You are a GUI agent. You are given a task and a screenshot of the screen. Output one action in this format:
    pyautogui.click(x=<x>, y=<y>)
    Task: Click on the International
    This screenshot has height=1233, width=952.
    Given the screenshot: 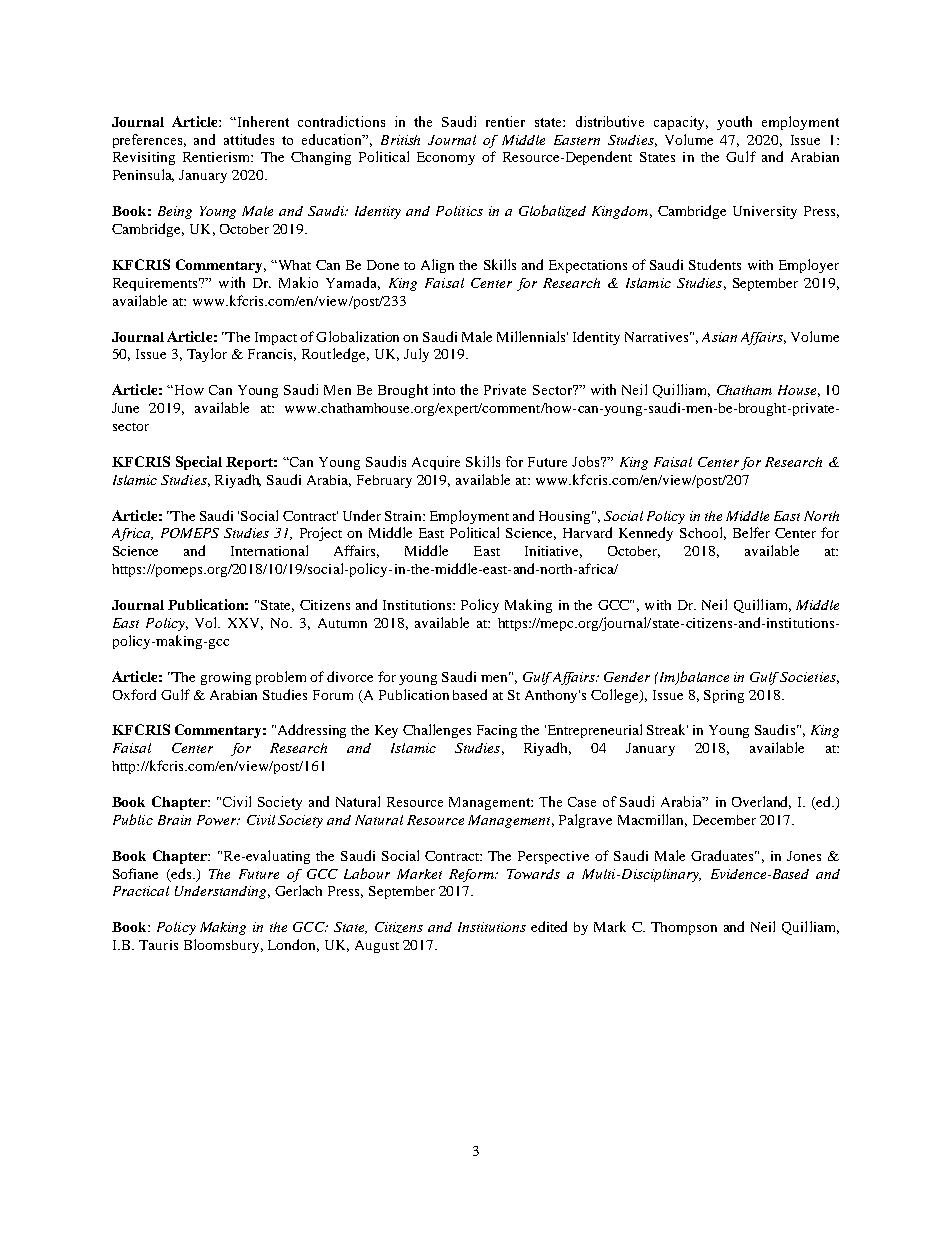 What is the action you would take?
    pyautogui.click(x=269, y=550)
